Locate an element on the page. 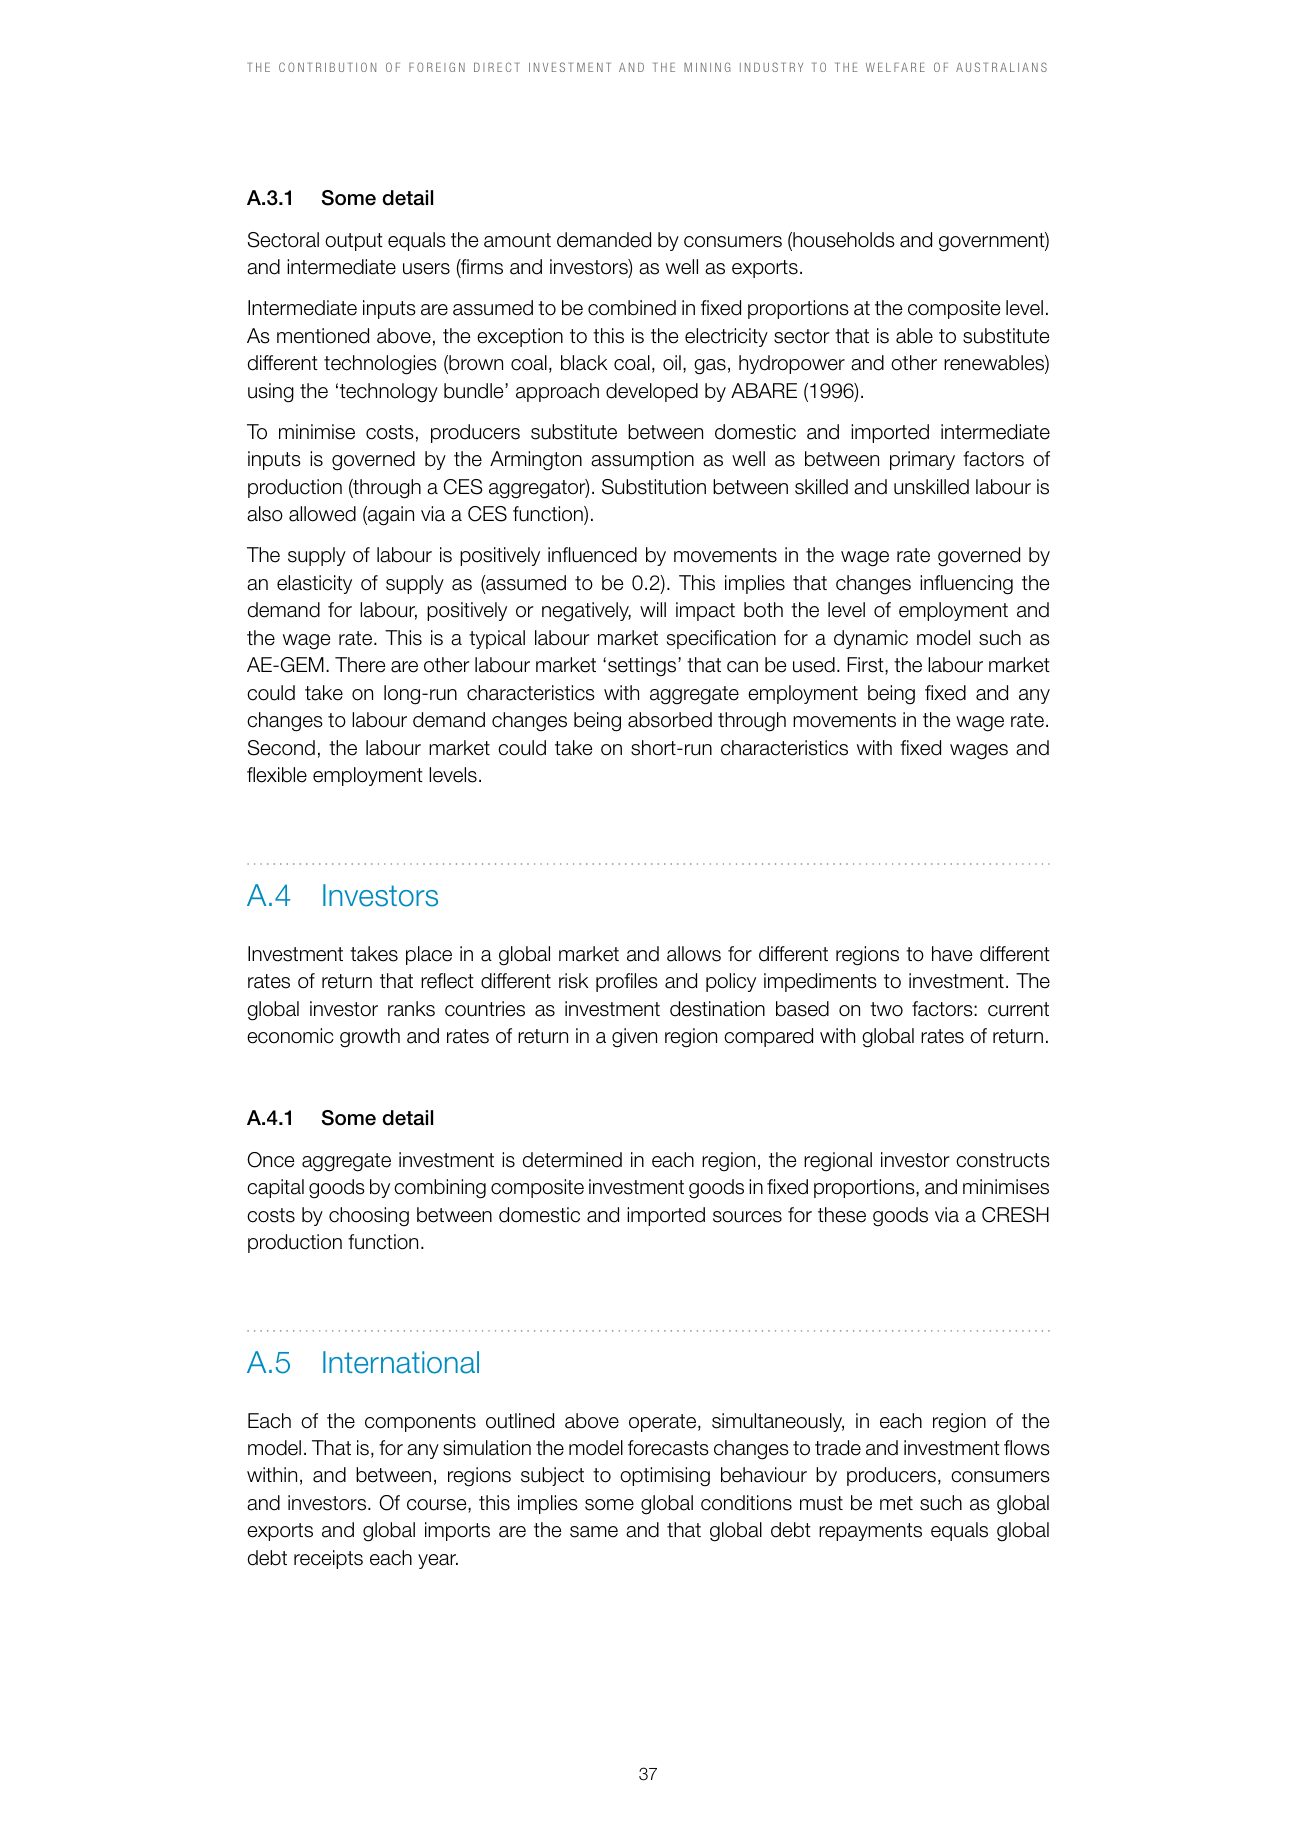  receipts is located at coordinates (328, 1559).
